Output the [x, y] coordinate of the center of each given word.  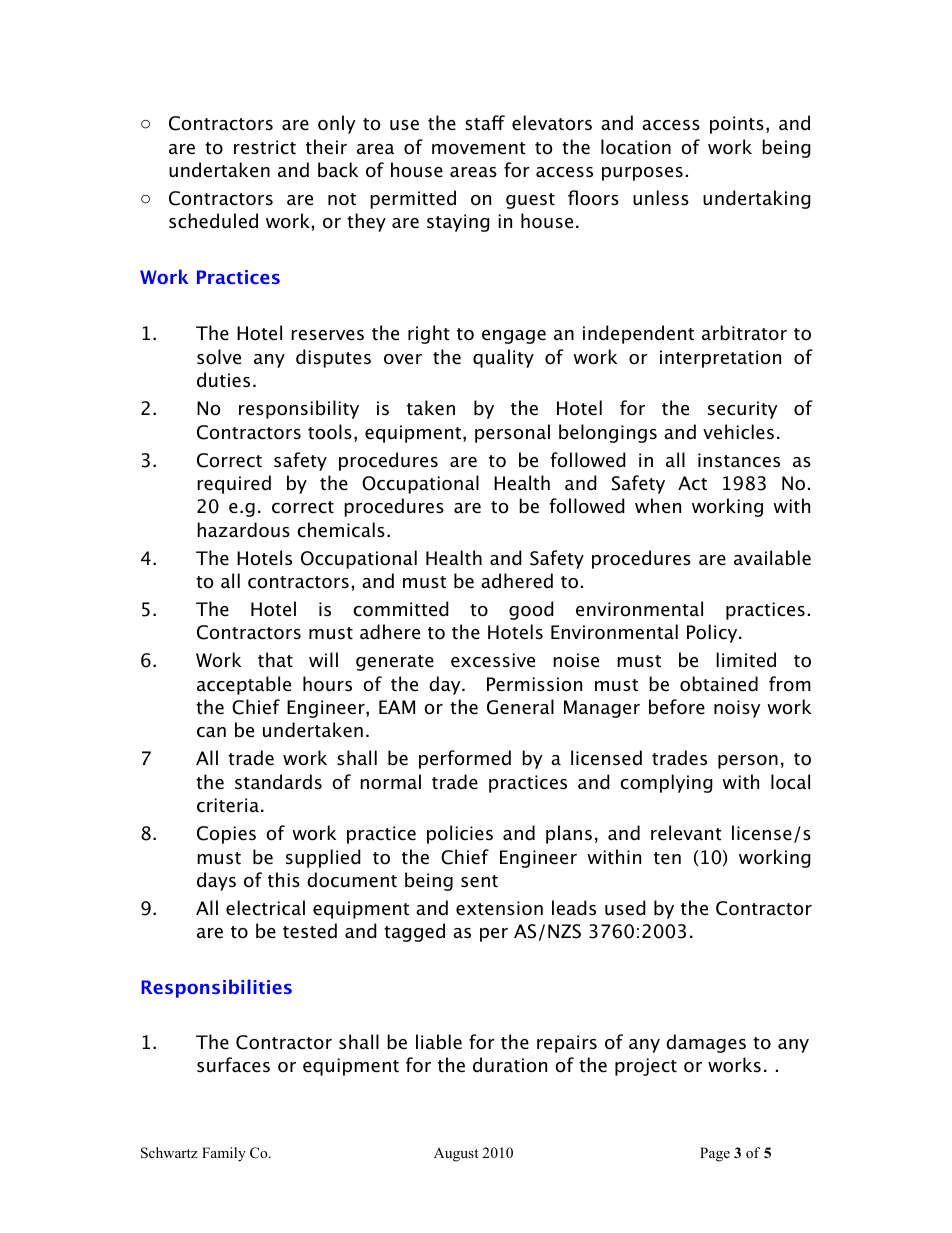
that [275, 660]
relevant [686, 833]
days [216, 881]
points [737, 125]
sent [479, 881]
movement [479, 148]
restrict [265, 147]
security [742, 410]
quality [503, 358]
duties [223, 380]
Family [224, 1154]
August [456, 1155]
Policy [713, 633]
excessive [493, 660]
